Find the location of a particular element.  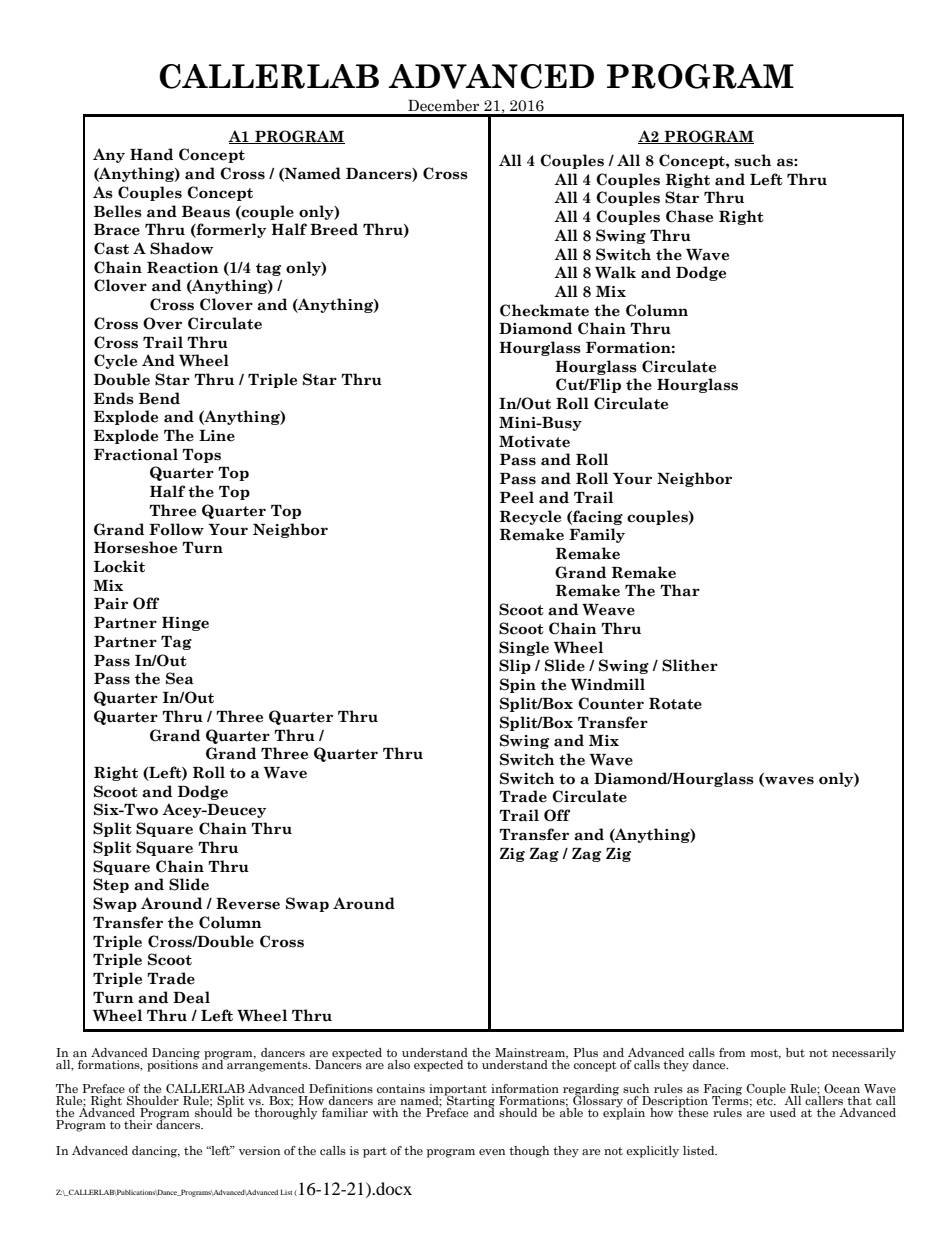

their is located at coordinates (138, 1124).
